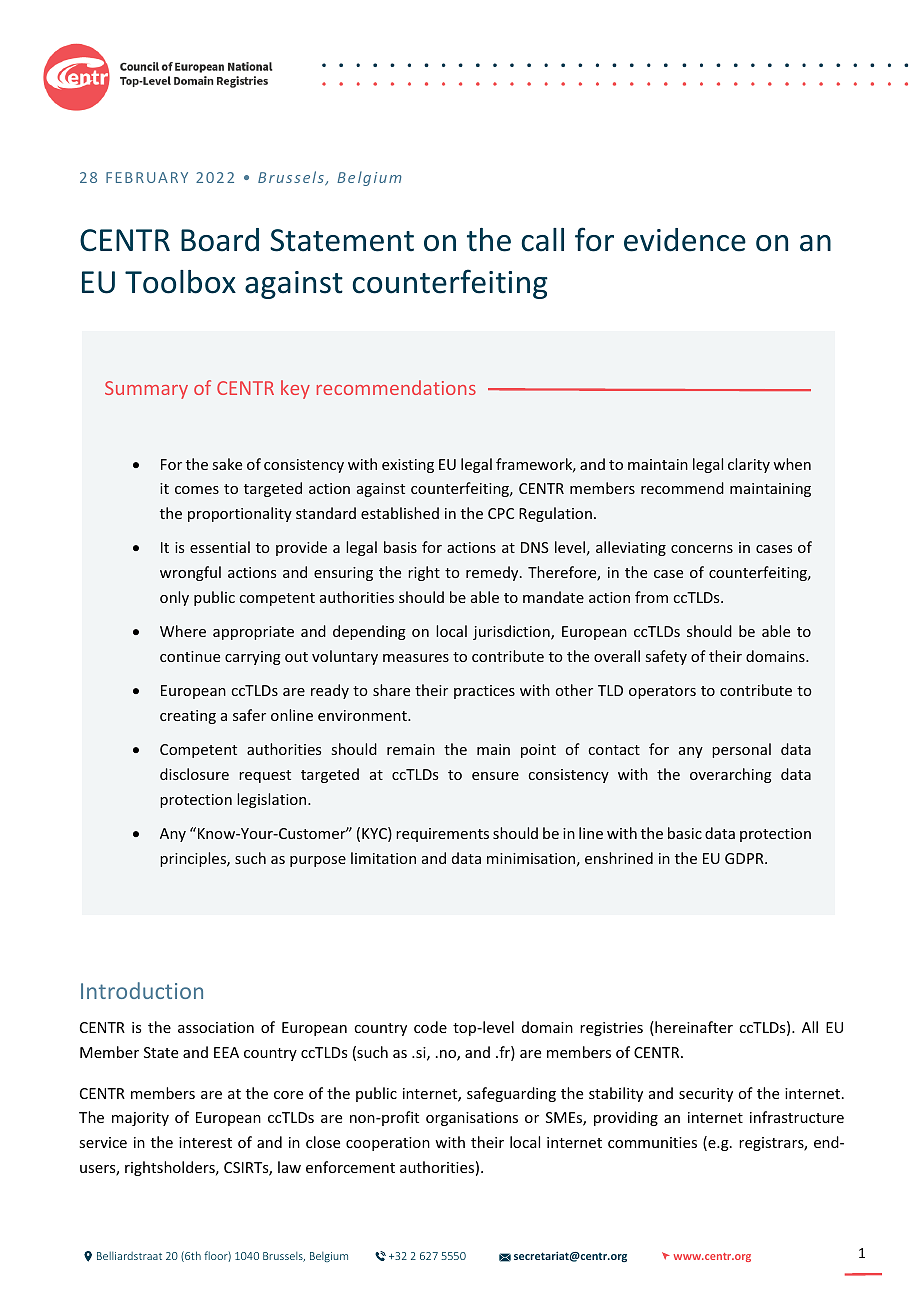  I want to click on safety, so click(666, 657).
